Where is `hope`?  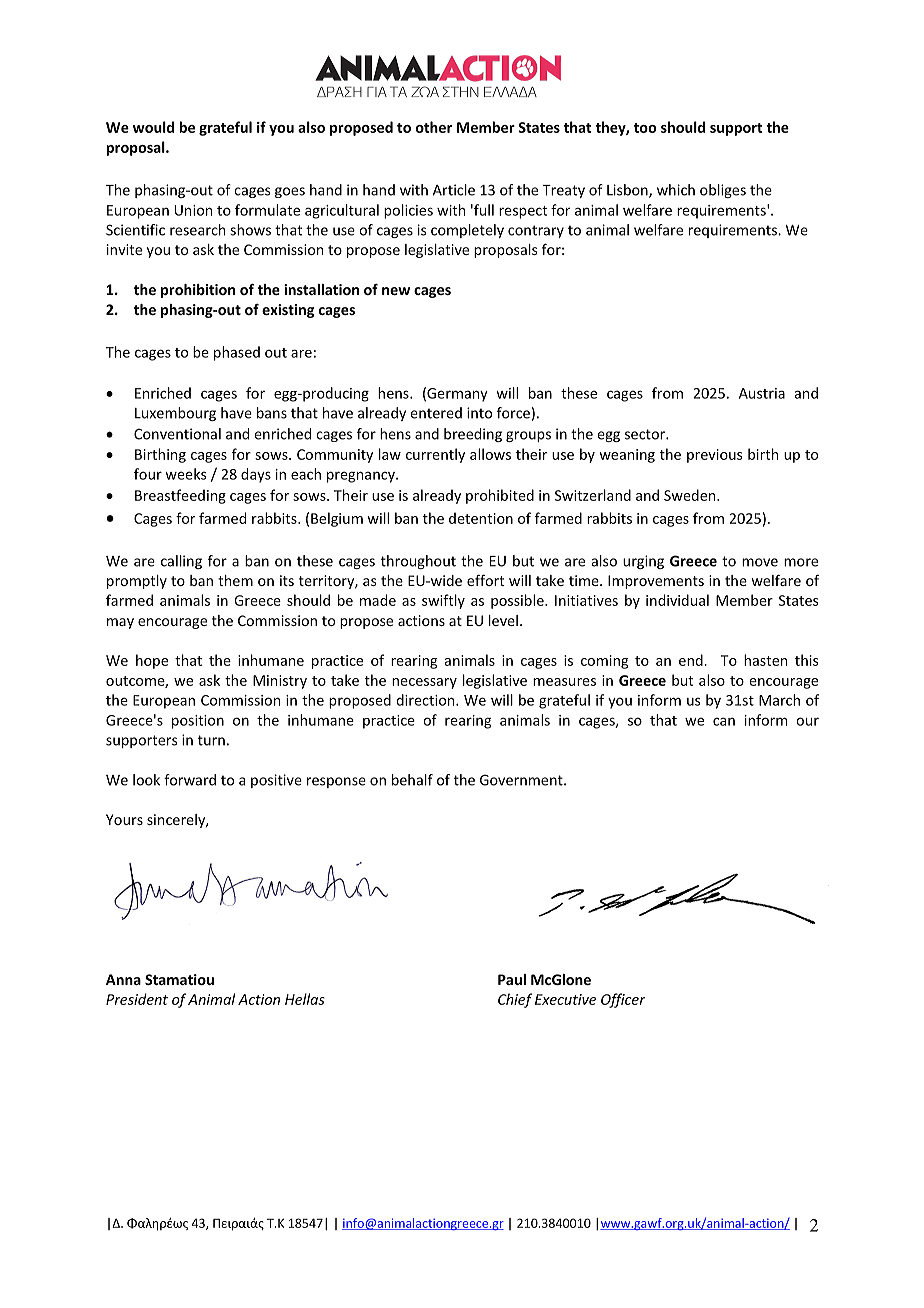 hope is located at coordinates (152, 661).
